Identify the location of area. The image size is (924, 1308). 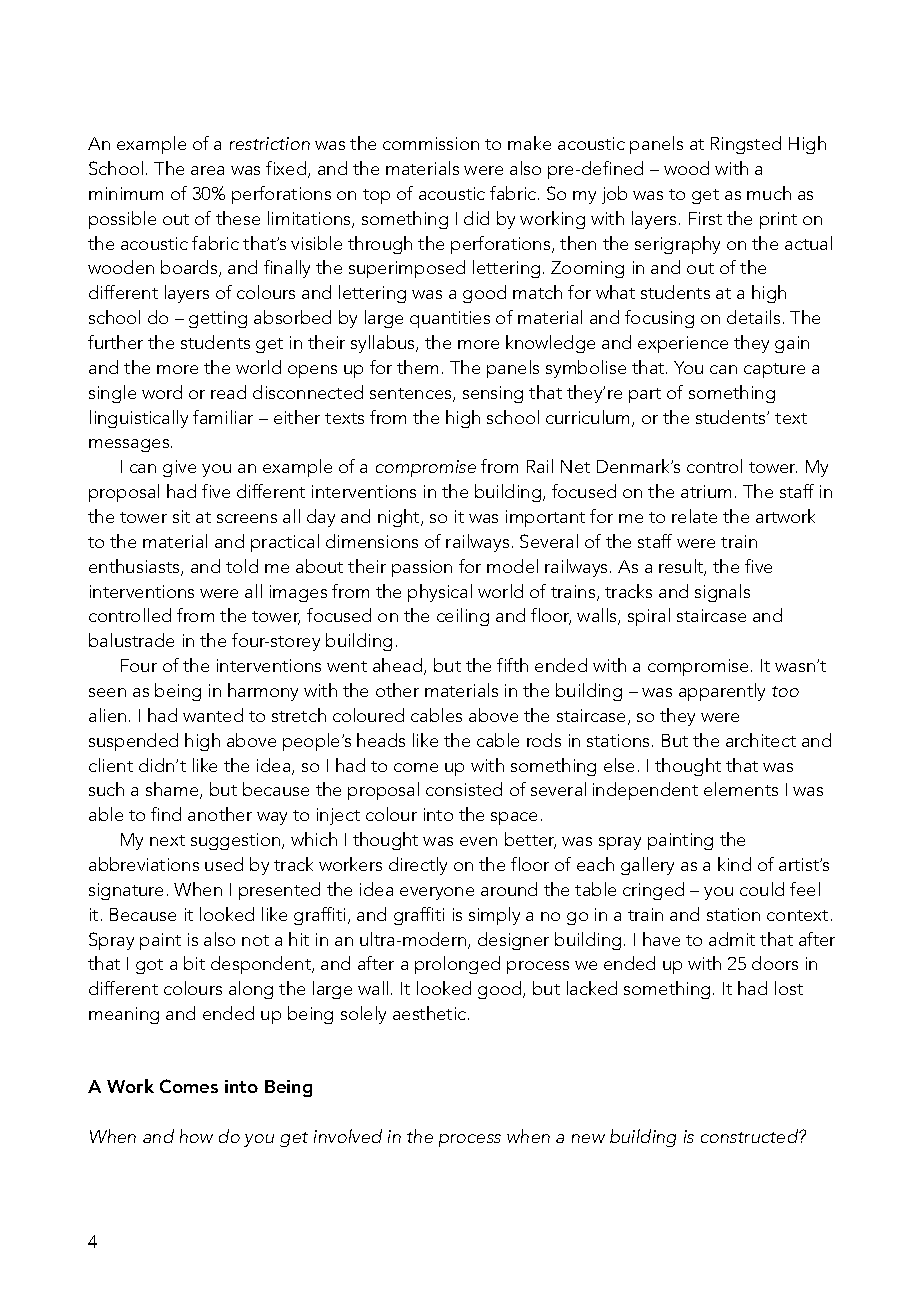
(207, 170).
